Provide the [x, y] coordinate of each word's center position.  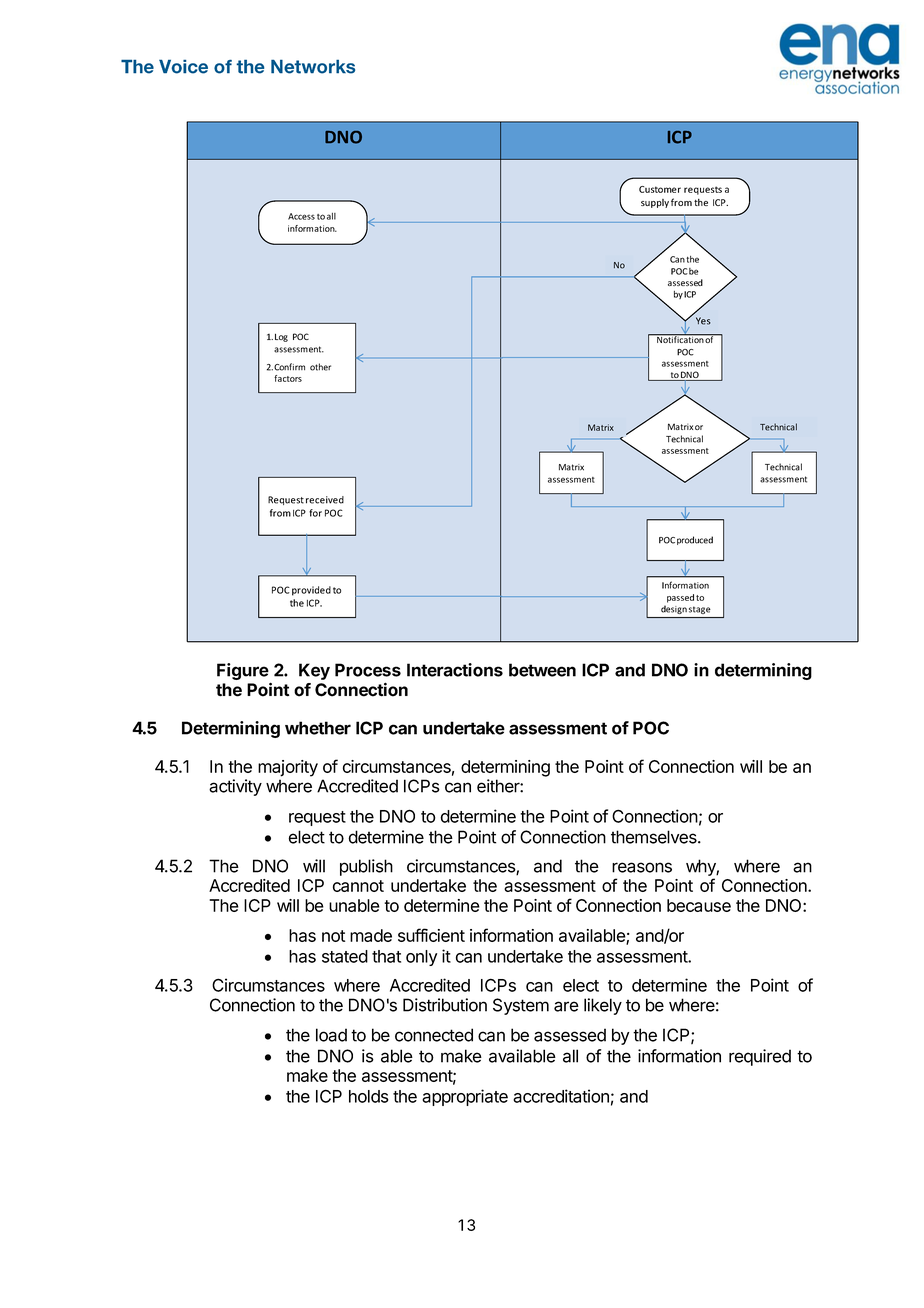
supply [655, 203]
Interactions [455, 670]
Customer [660, 189]
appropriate [465, 1097]
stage [699, 610]
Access [301, 216]
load [331, 1035]
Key [314, 671]
